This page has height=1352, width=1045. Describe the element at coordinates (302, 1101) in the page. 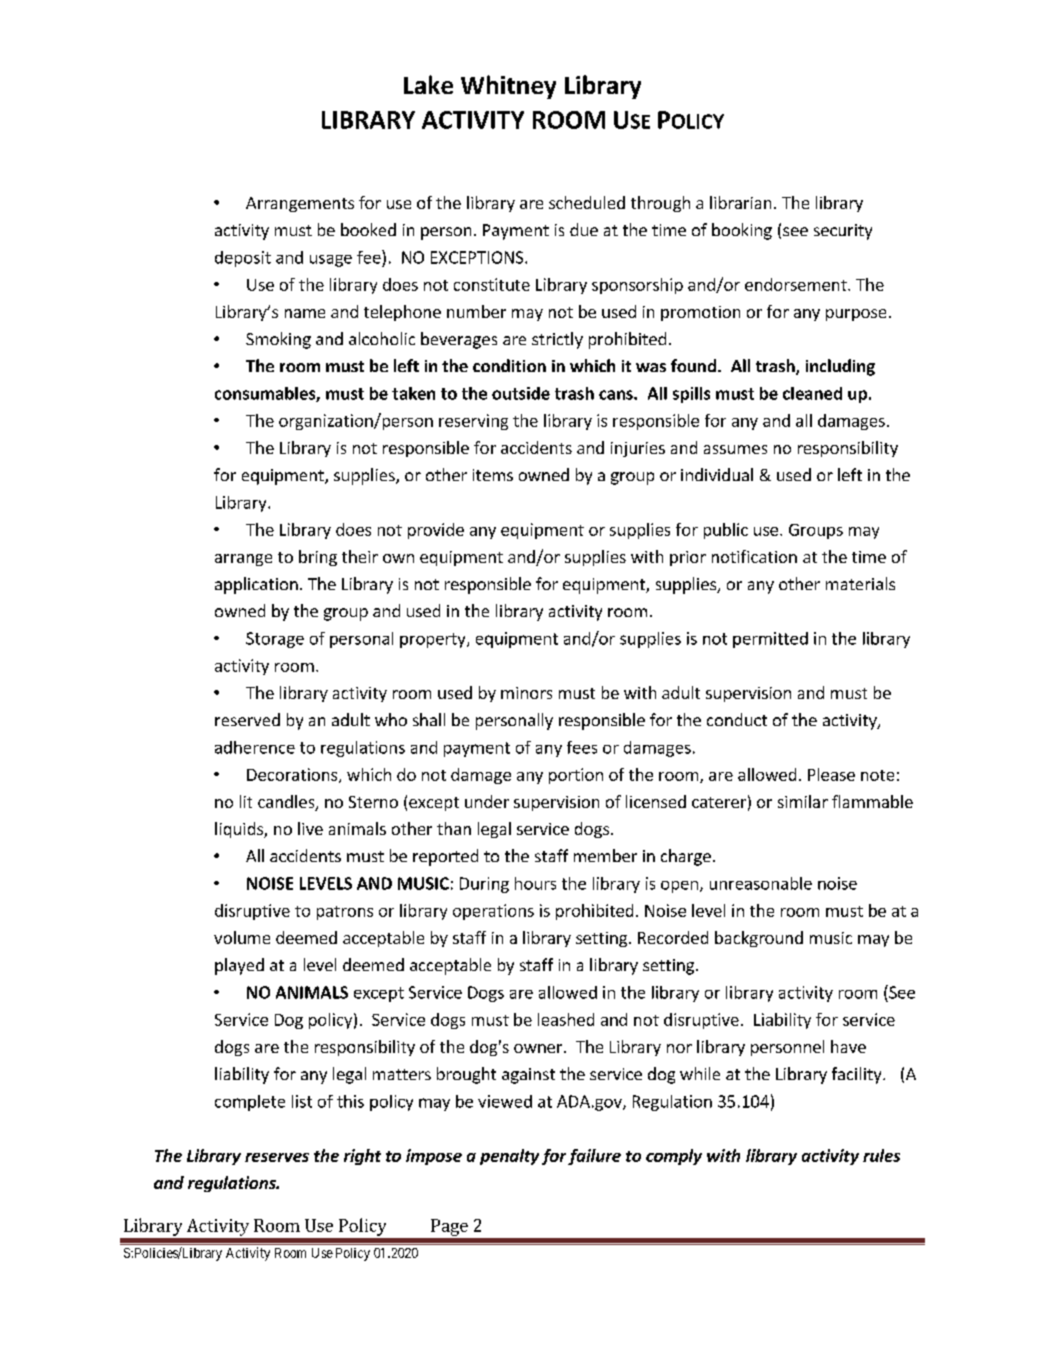

I see `list` at that location.
